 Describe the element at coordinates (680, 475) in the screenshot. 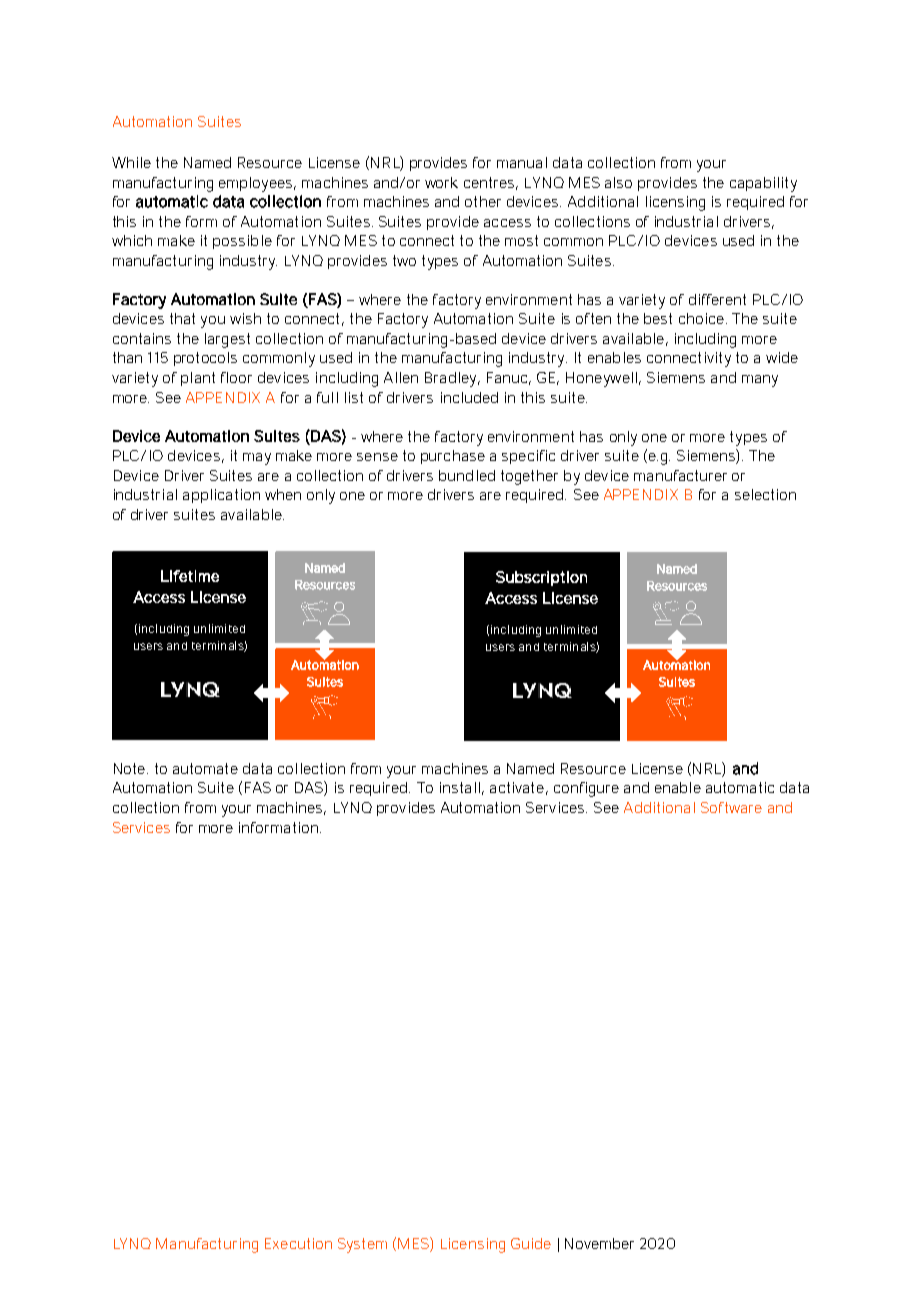

I see `manufacturer` at that location.
